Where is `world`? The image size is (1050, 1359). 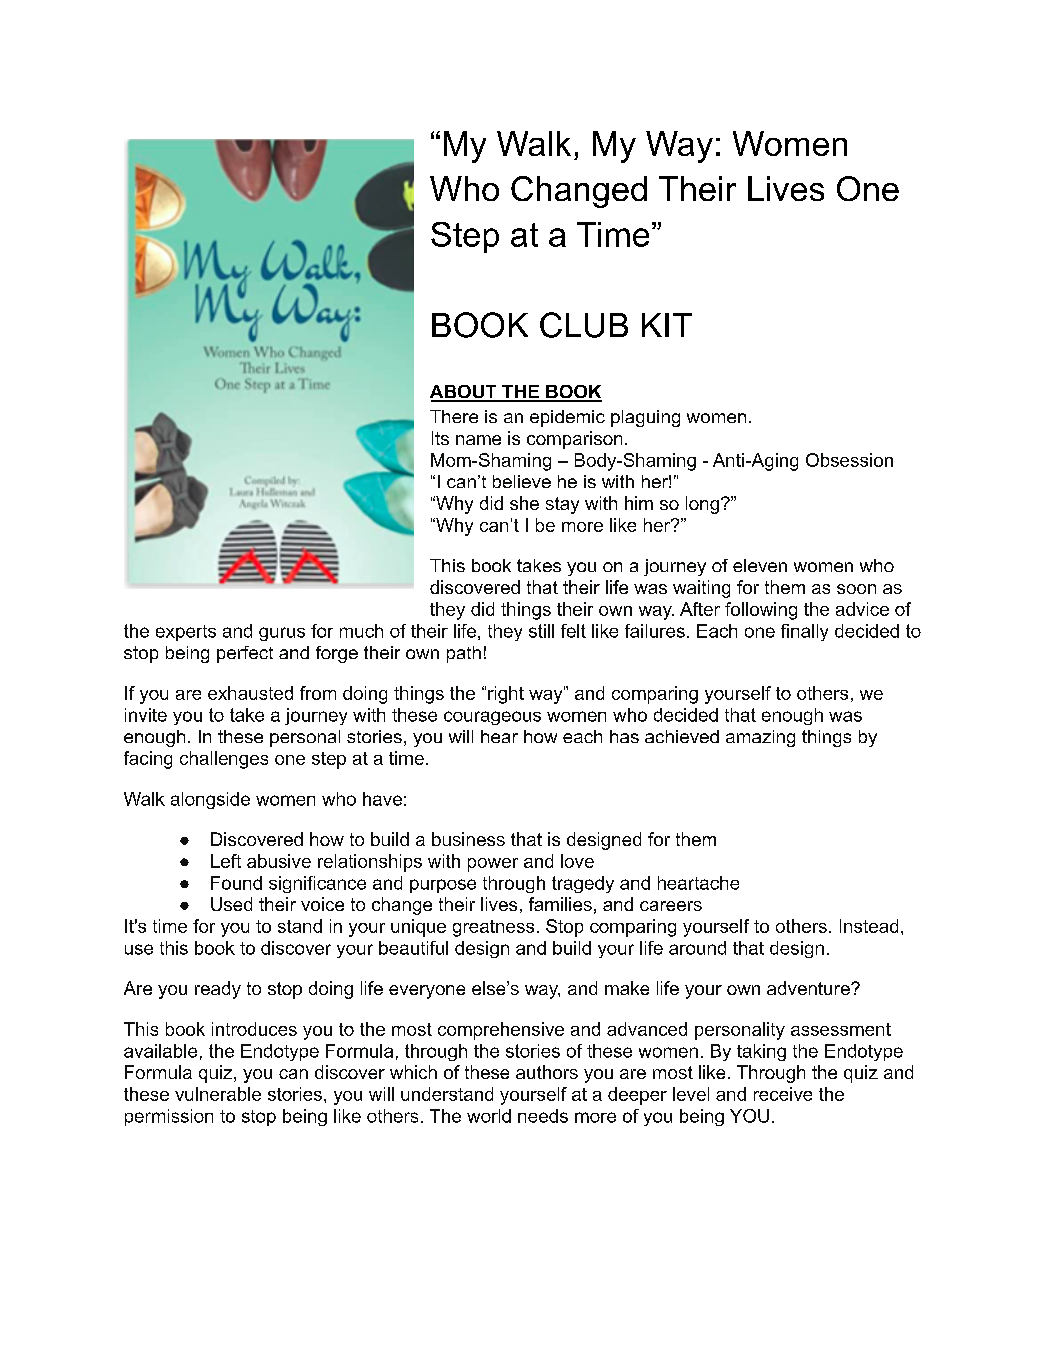 world is located at coordinates (489, 1116).
